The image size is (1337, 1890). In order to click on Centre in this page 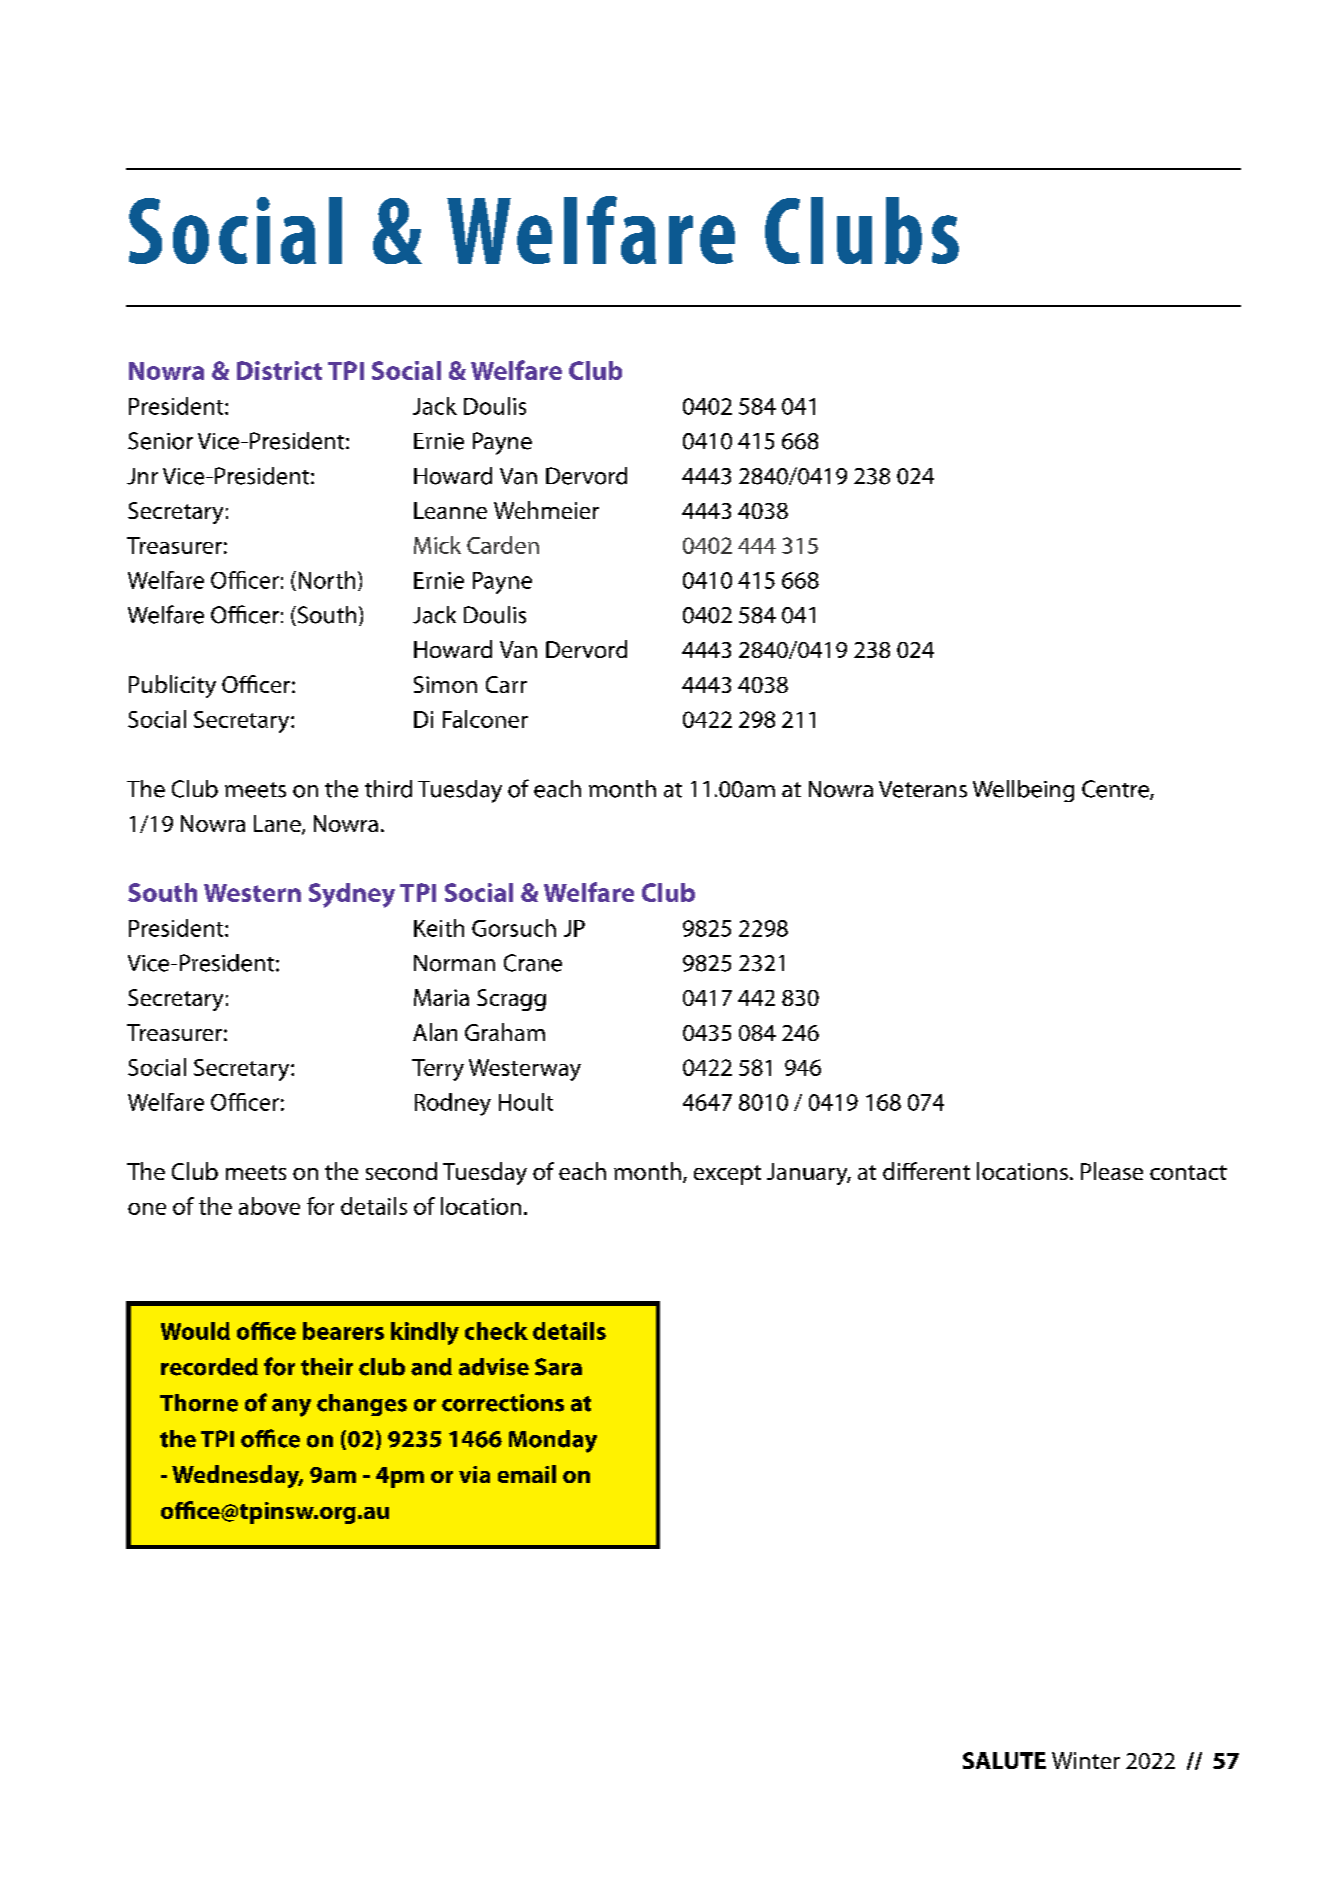, I will do `click(1116, 790)`.
